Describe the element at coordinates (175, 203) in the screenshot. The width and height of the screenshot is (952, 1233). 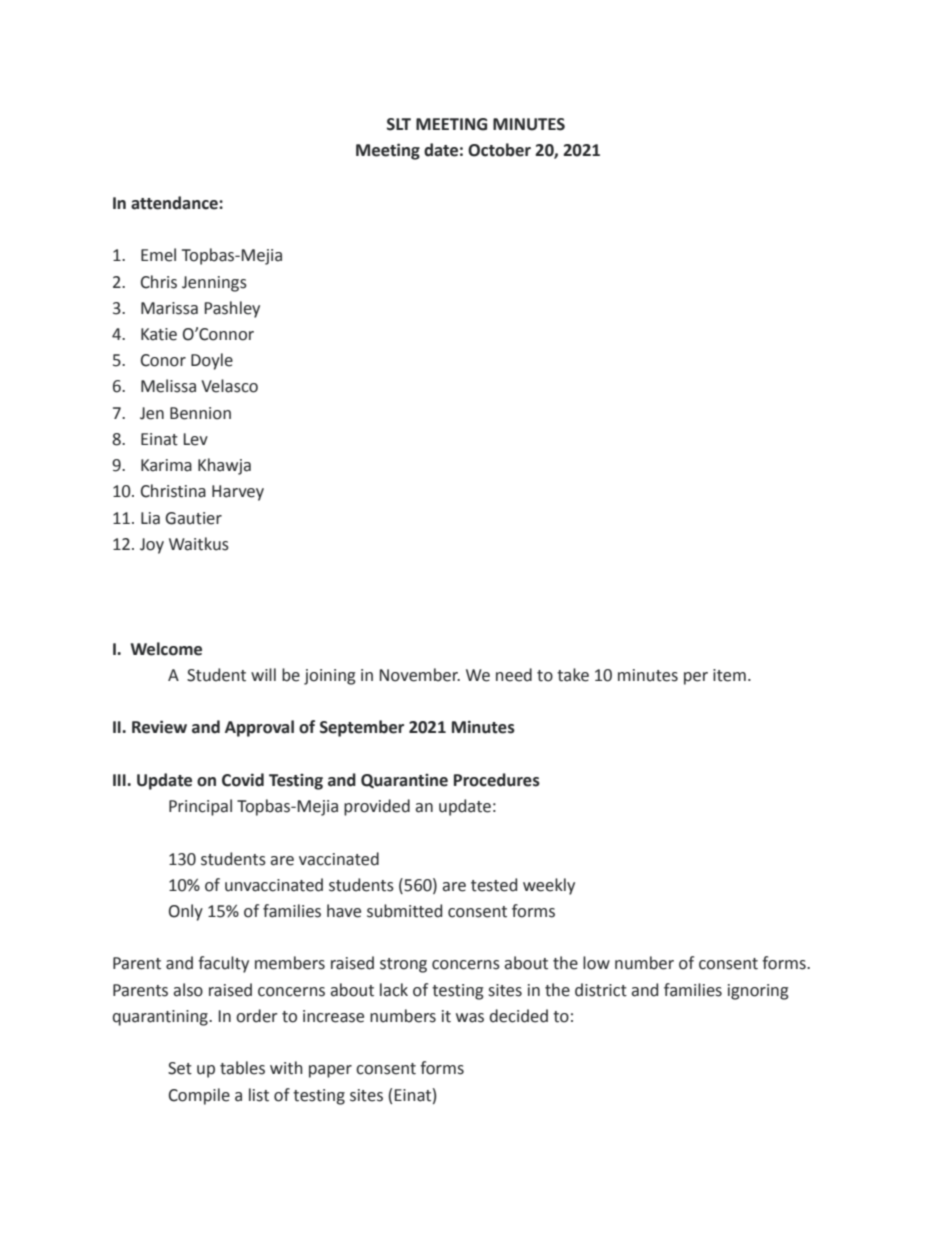
I see `attendance` at that location.
